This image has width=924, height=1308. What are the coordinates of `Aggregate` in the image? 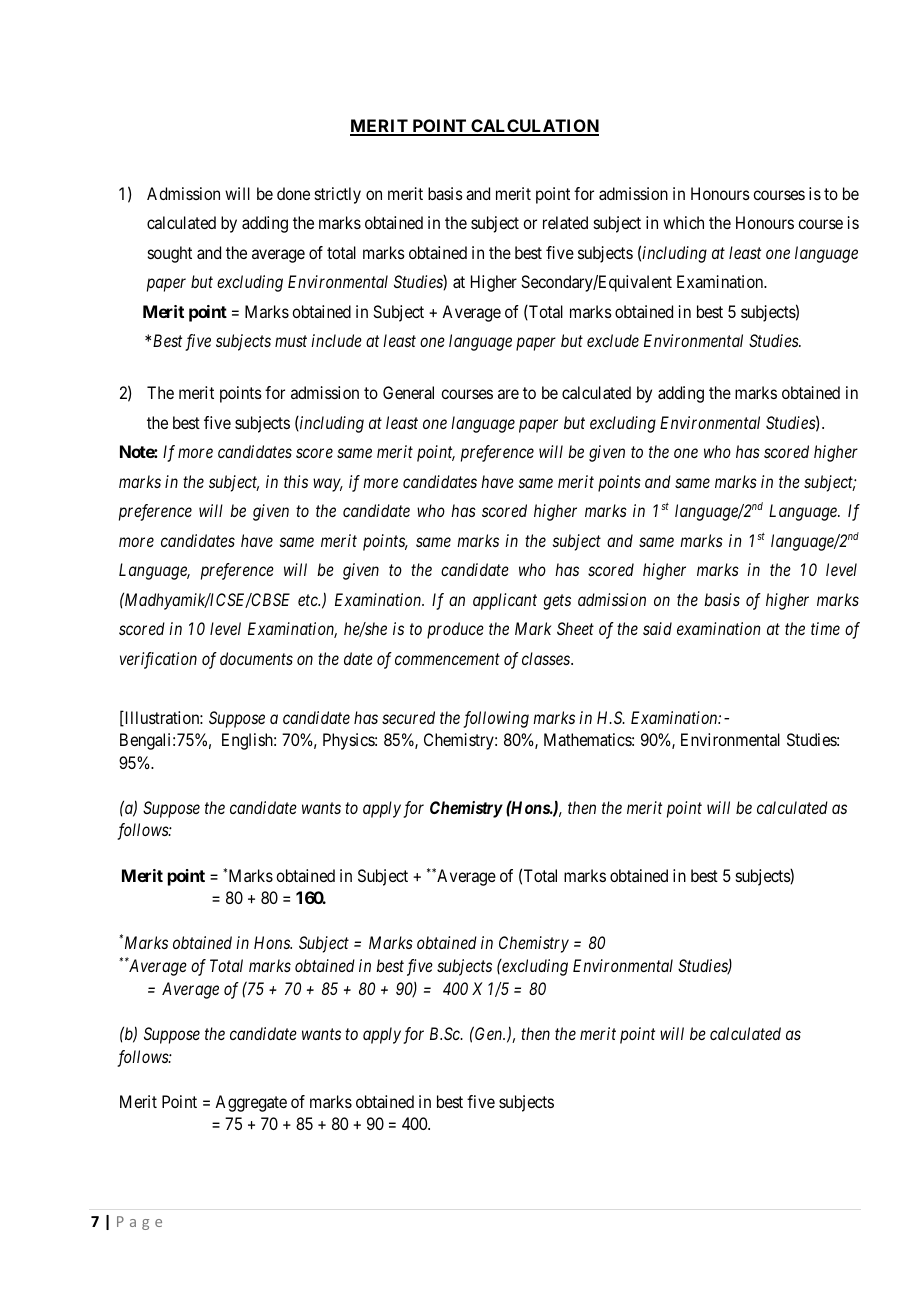 It's located at (251, 1103).
